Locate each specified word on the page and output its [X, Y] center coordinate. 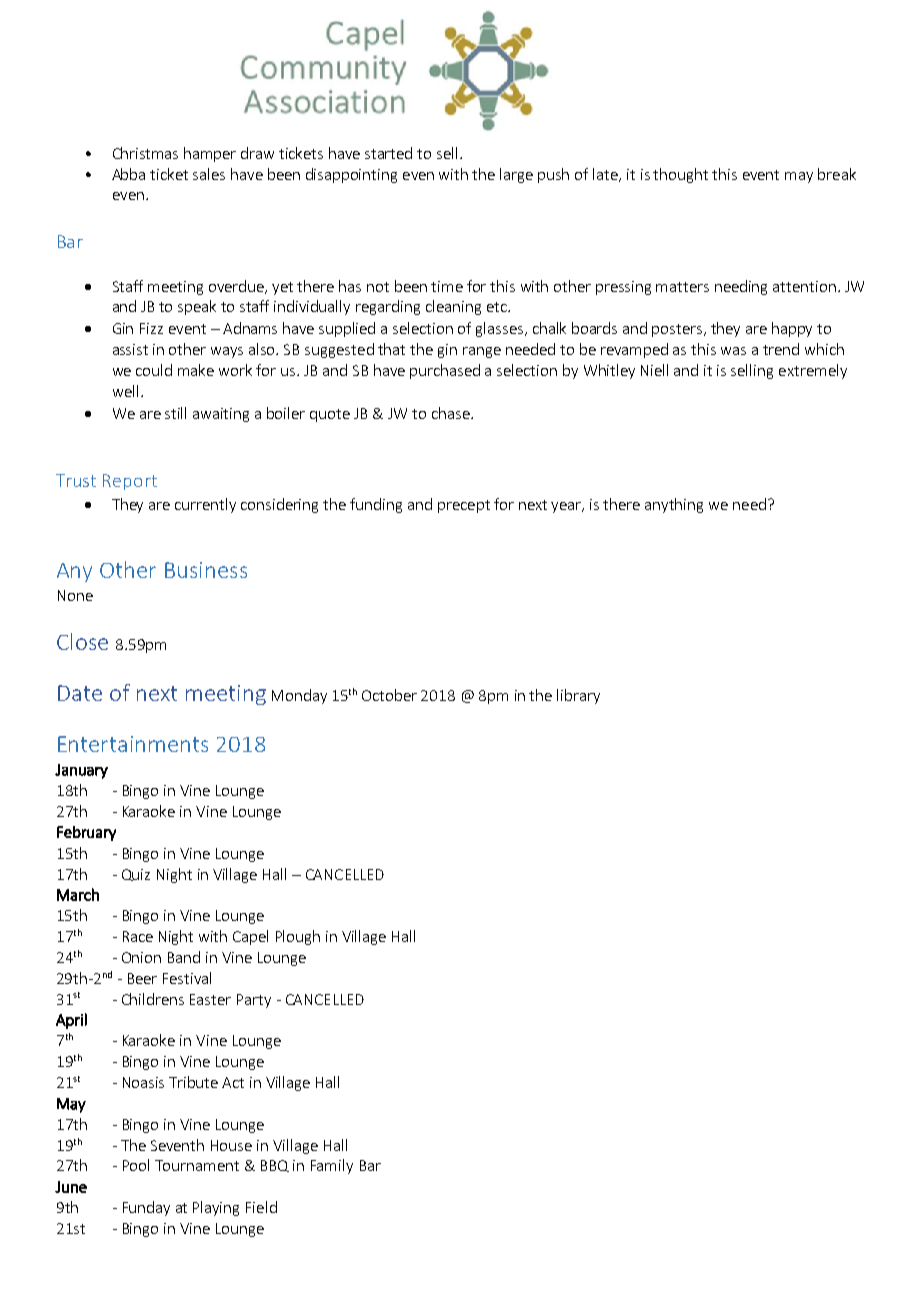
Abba [128, 174]
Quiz [136, 875]
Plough [298, 937]
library [578, 696]
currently [205, 505]
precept [464, 506]
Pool [136, 1165]
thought [680, 175]
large [516, 175]
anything [674, 505]
